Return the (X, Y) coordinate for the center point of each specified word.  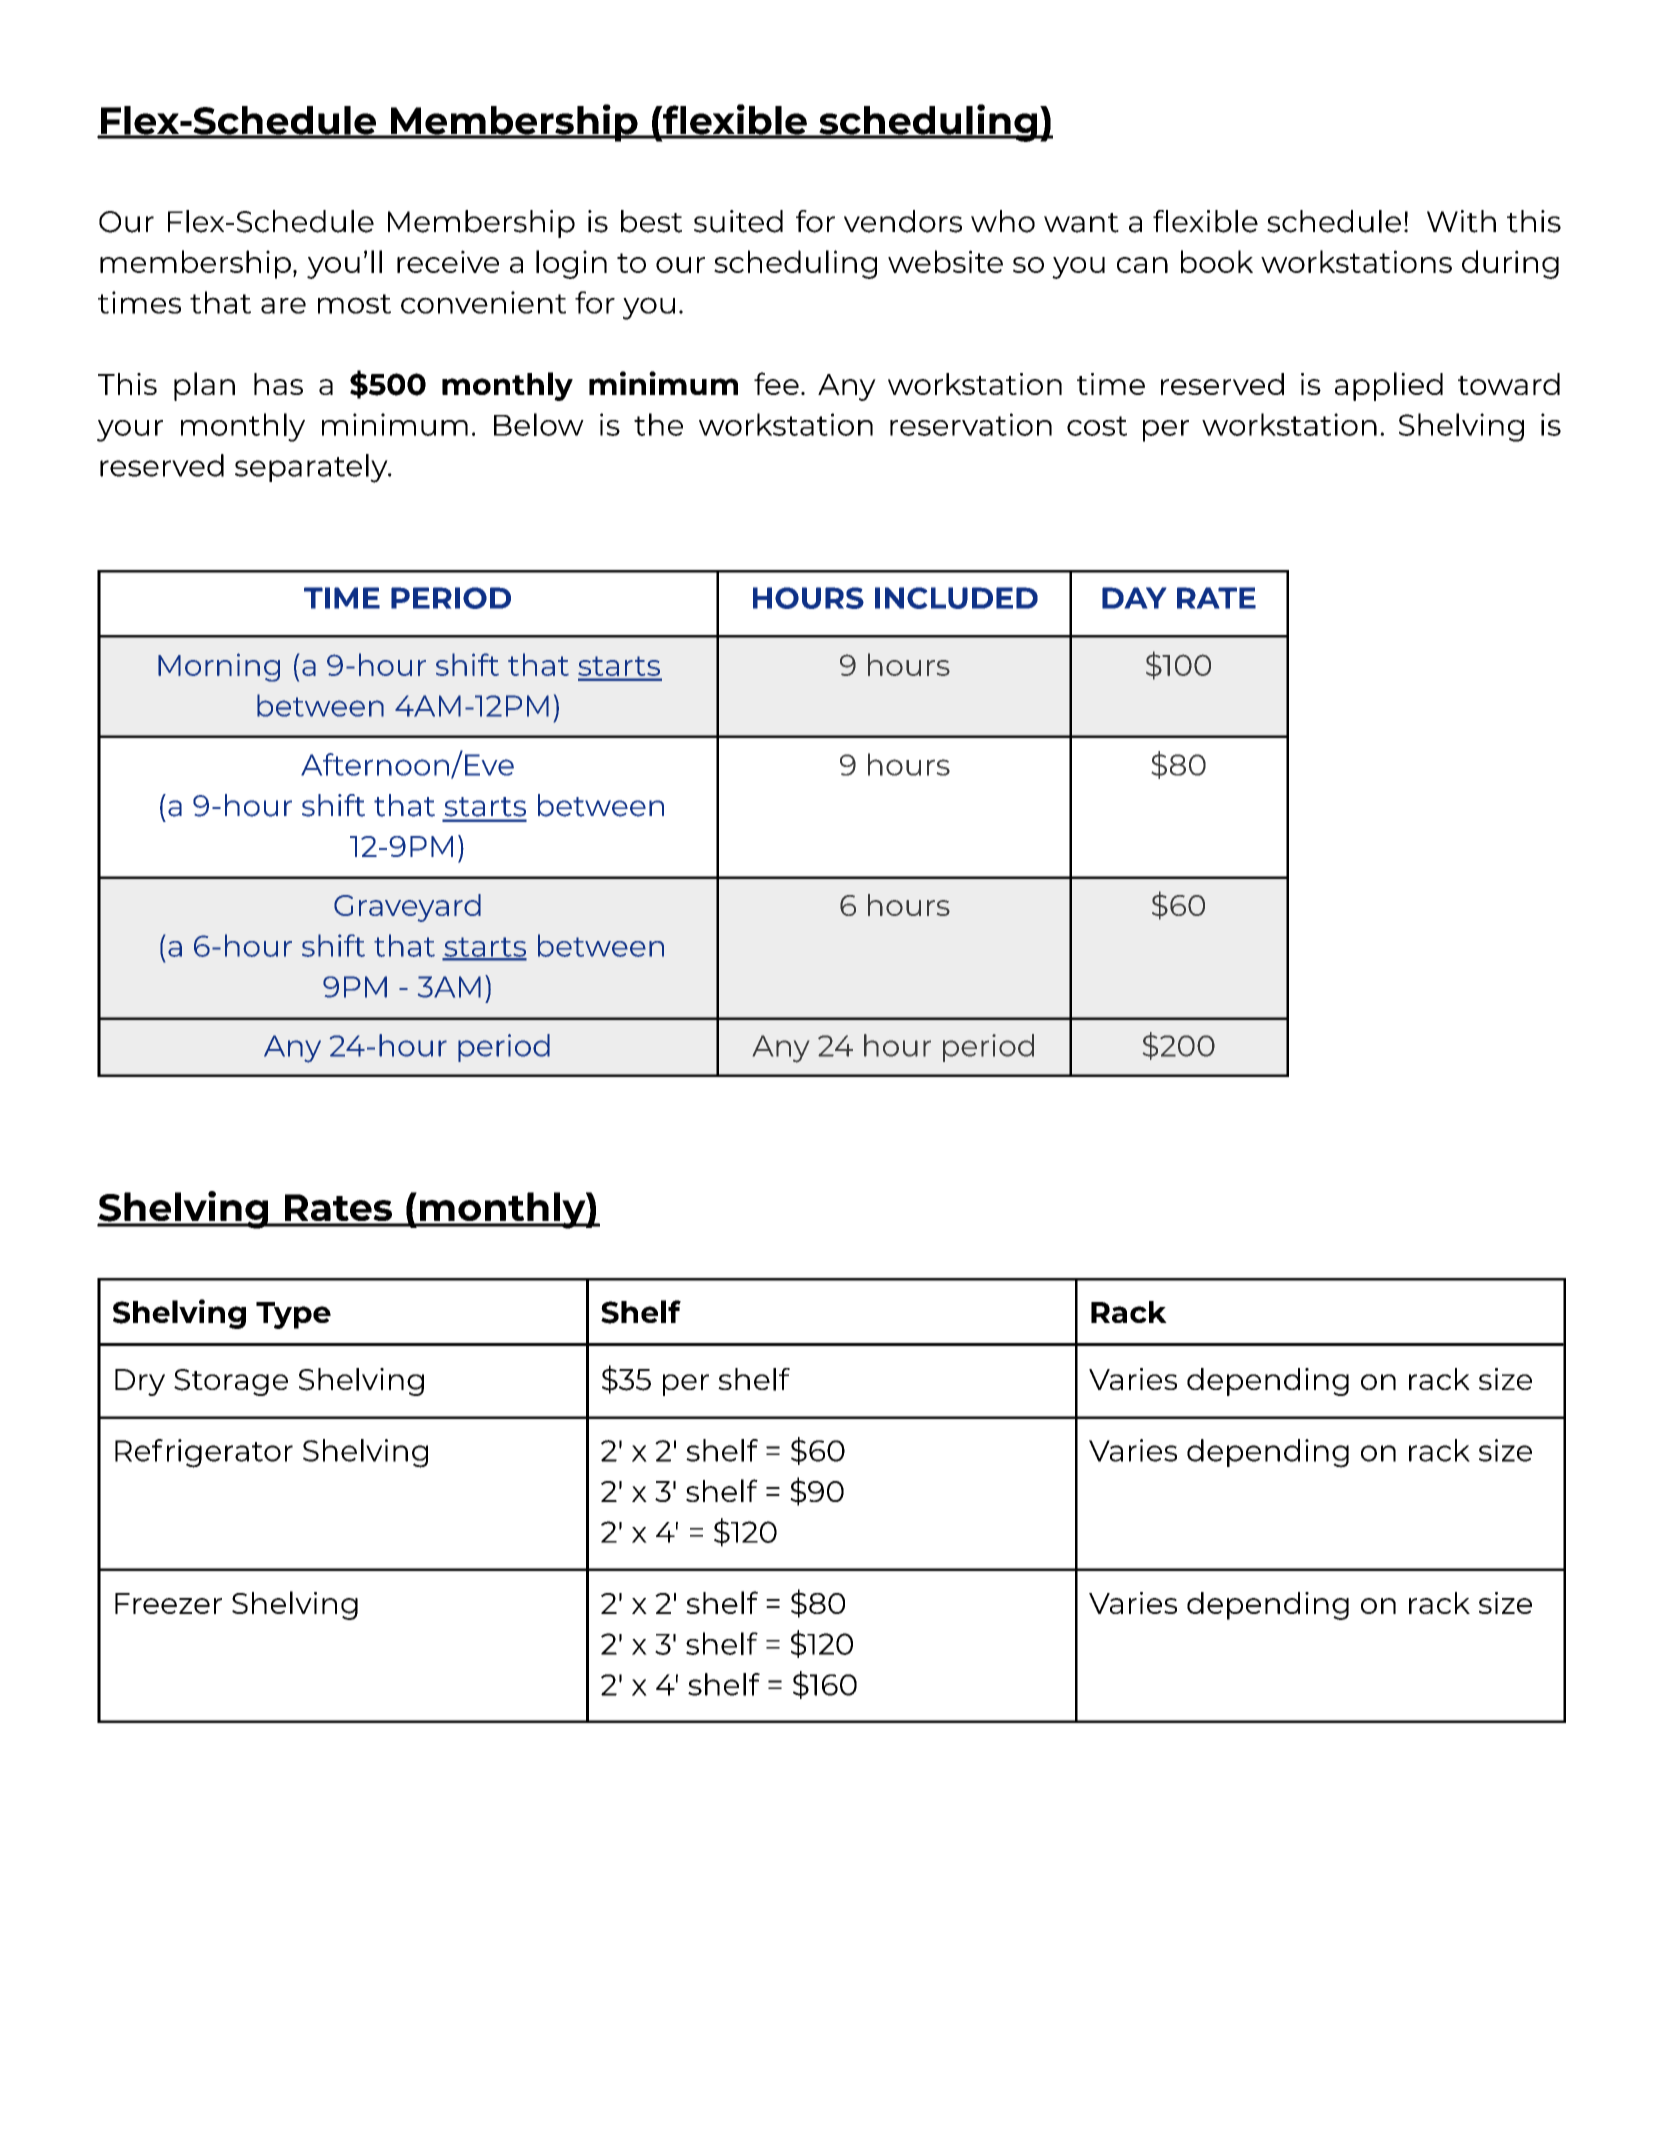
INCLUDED (956, 598)
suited (738, 221)
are (283, 305)
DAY (1134, 598)
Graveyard (407, 908)
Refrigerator (204, 1453)
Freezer (168, 1603)
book (1217, 261)
